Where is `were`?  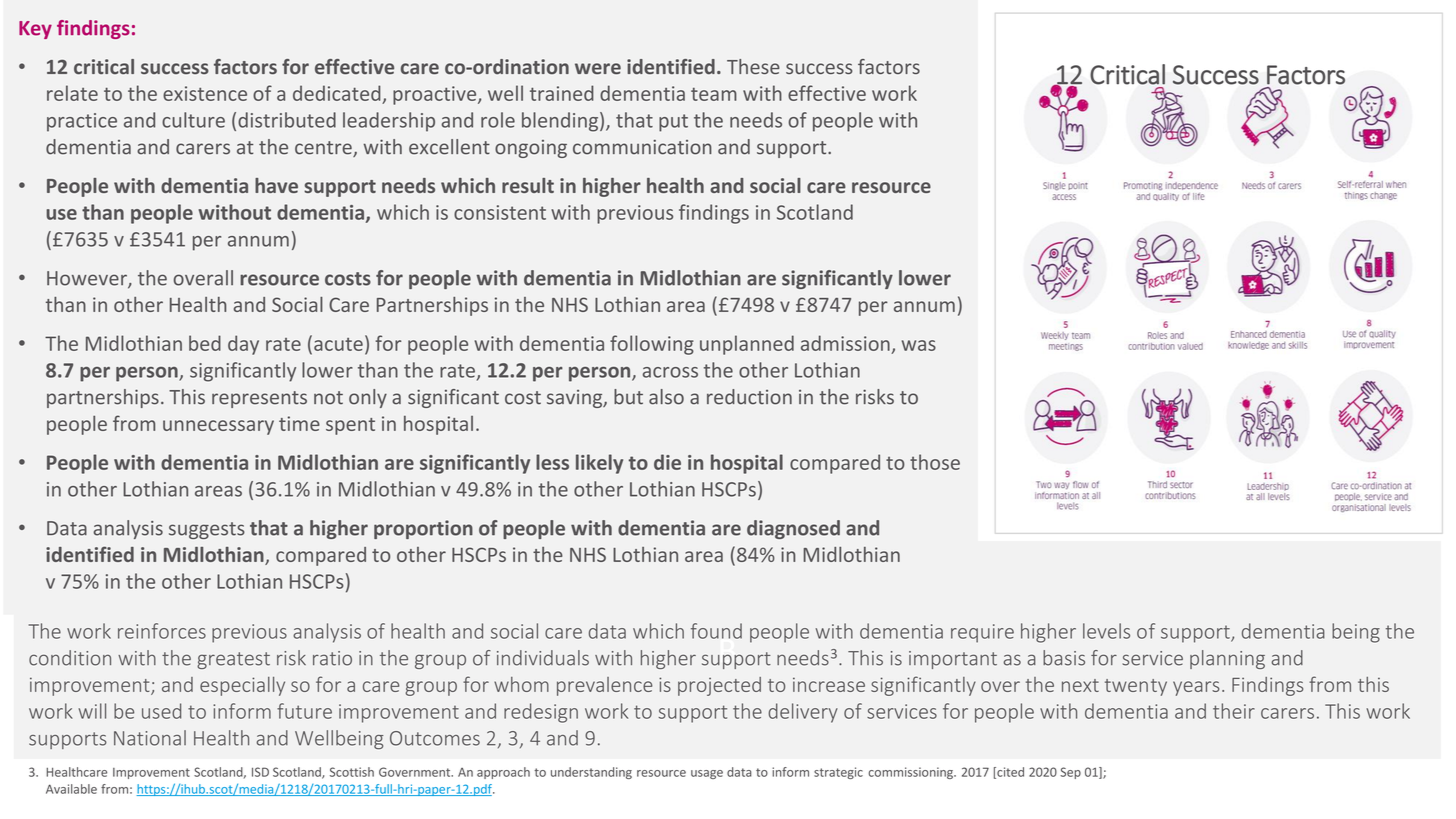 were is located at coordinates (598, 68).
